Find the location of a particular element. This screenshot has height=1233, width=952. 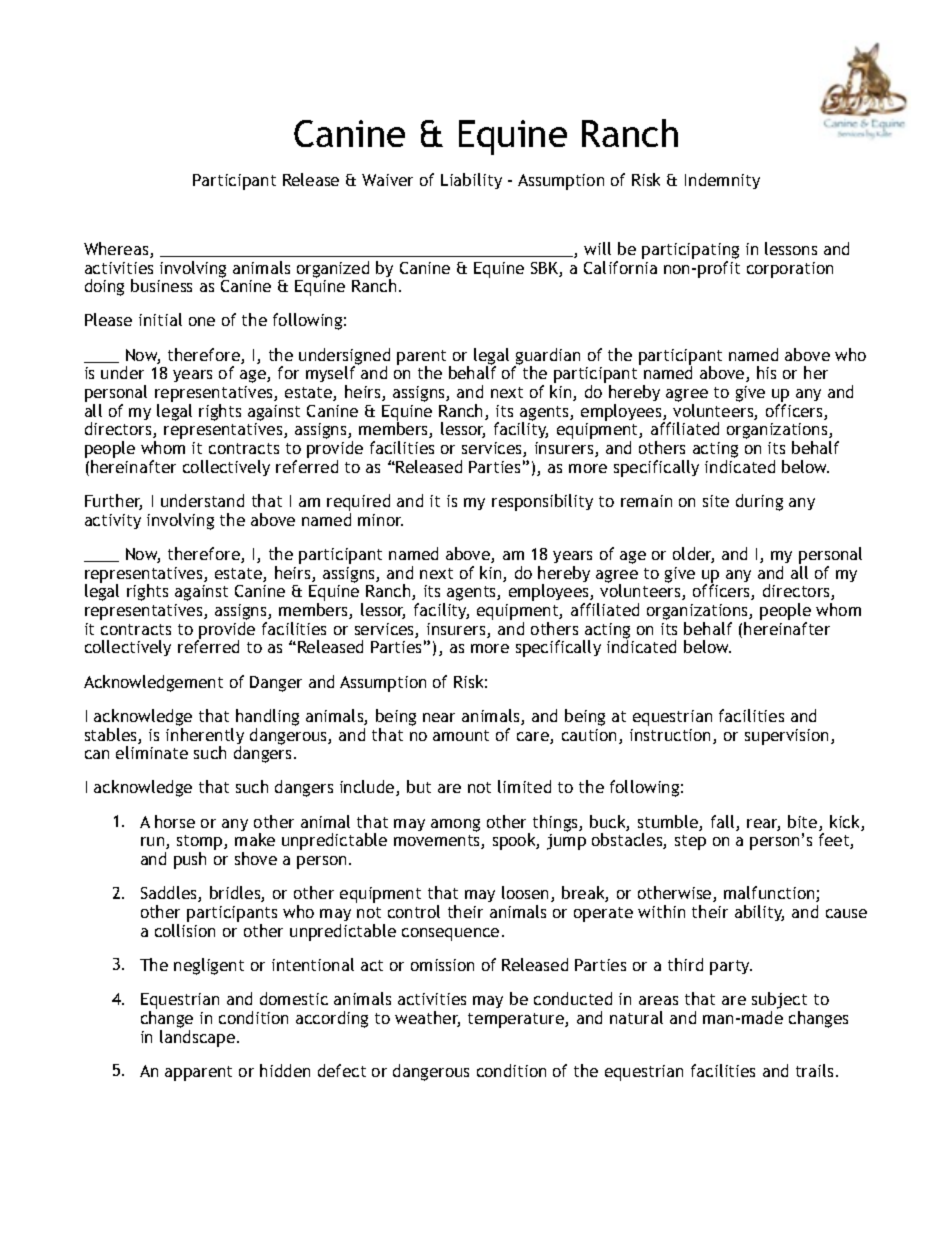

one is located at coordinates (202, 321).
